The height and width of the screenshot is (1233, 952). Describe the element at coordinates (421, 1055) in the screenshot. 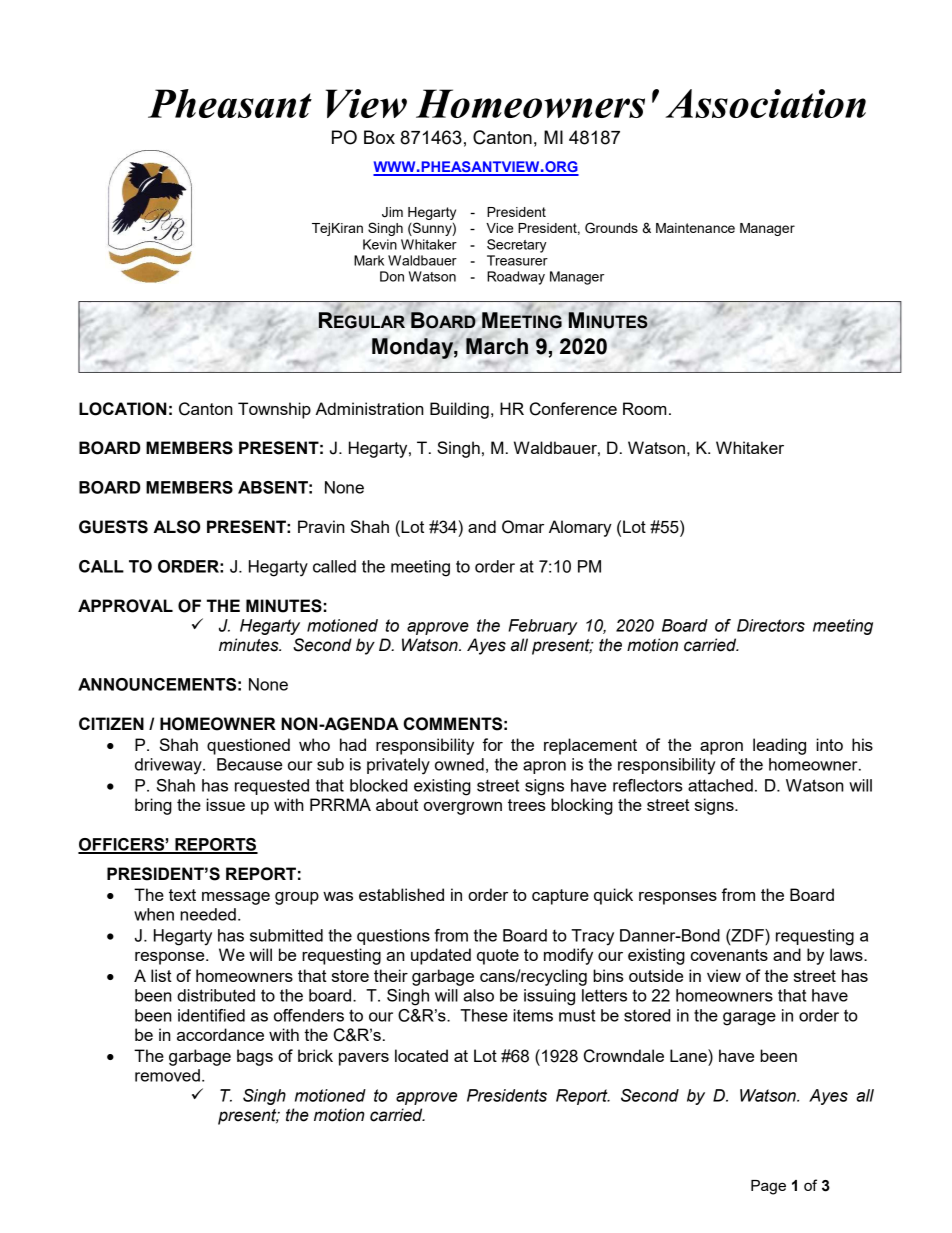

I see `located` at that location.
